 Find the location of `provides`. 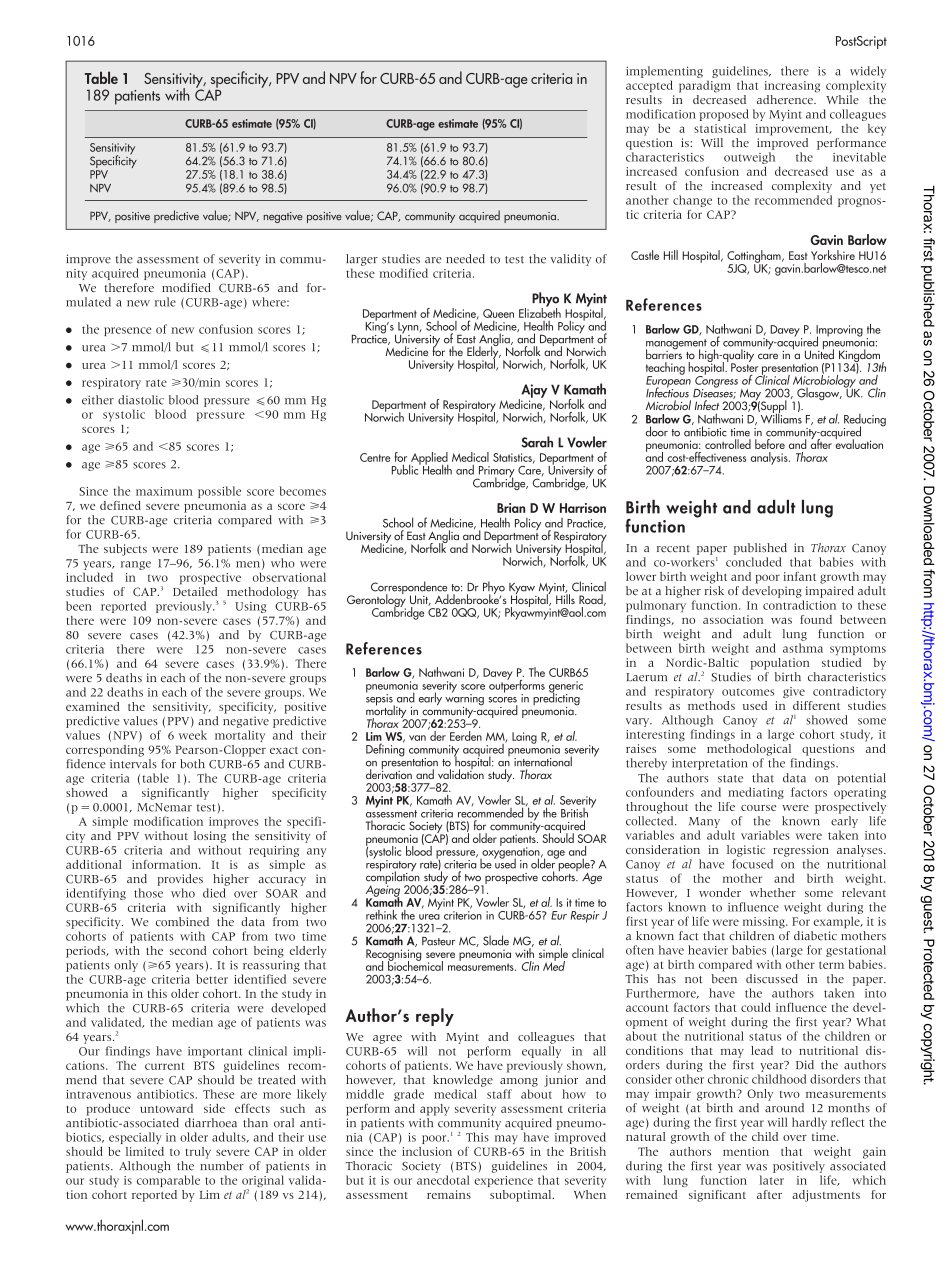

provides is located at coordinates (180, 880).
